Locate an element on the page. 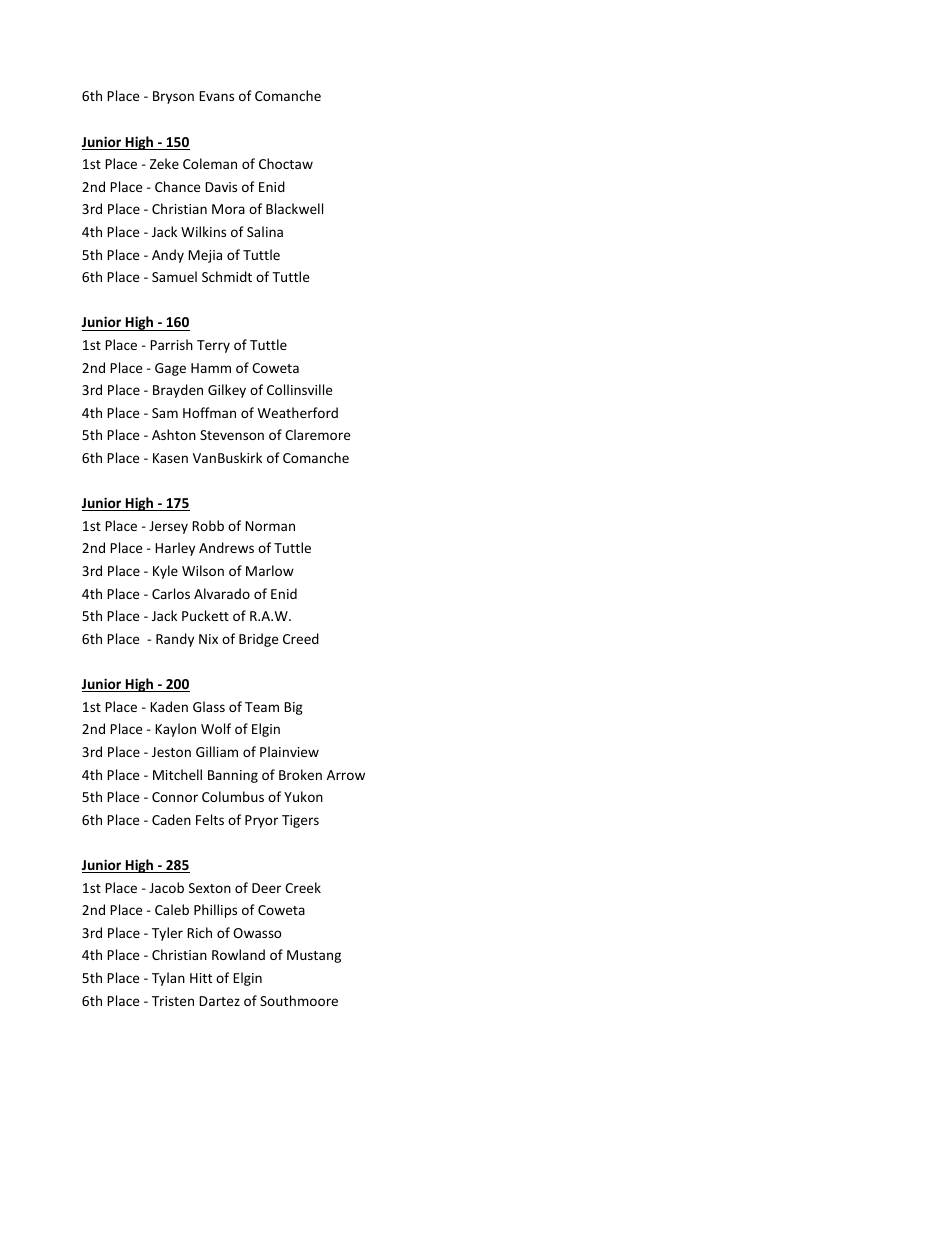 This document has width=952, height=1233. Evans is located at coordinates (216, 96).
